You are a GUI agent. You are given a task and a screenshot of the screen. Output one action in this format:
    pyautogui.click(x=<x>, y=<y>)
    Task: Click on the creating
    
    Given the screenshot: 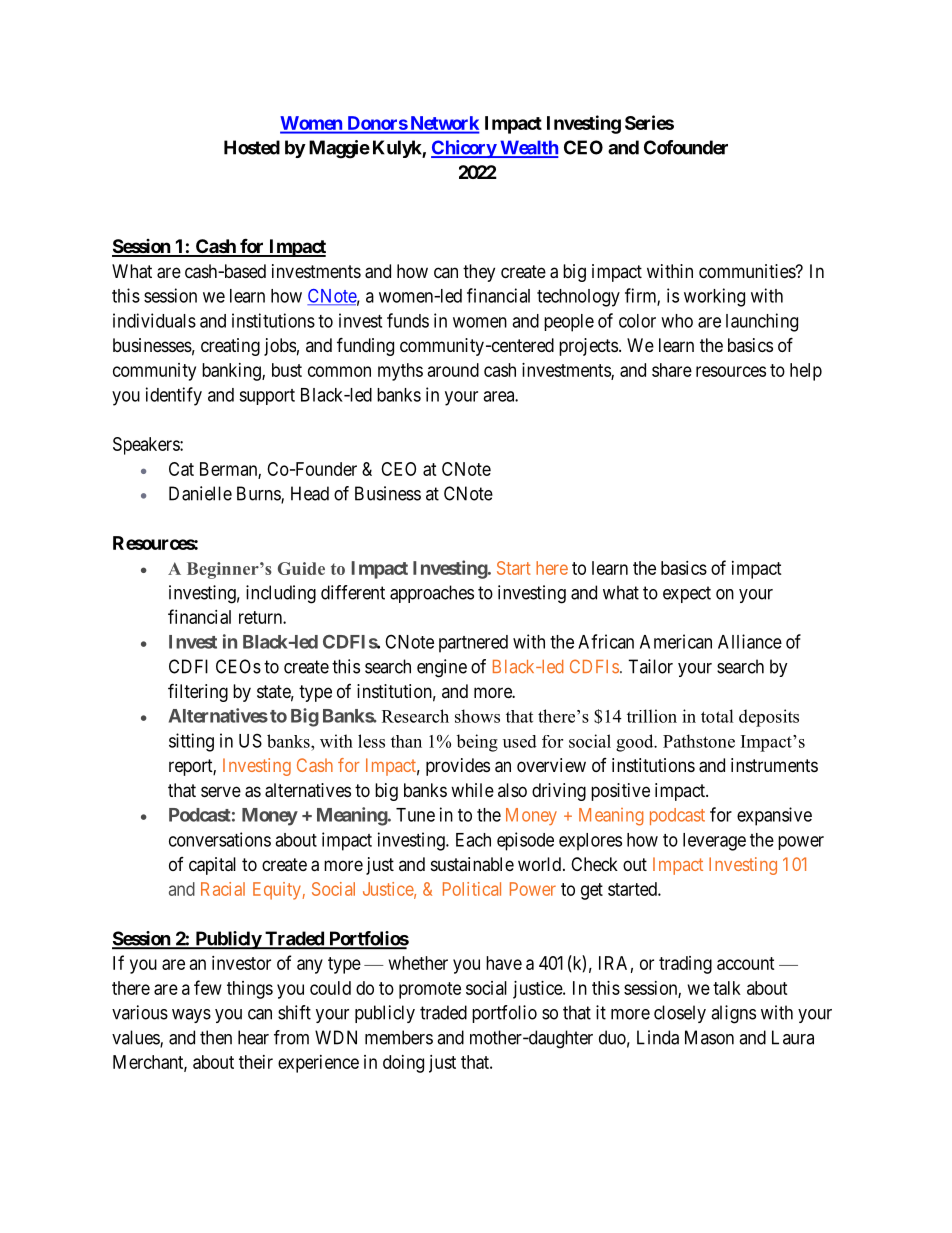 What is the action you would take?
    pyautogui.click(x=230, y=347)
